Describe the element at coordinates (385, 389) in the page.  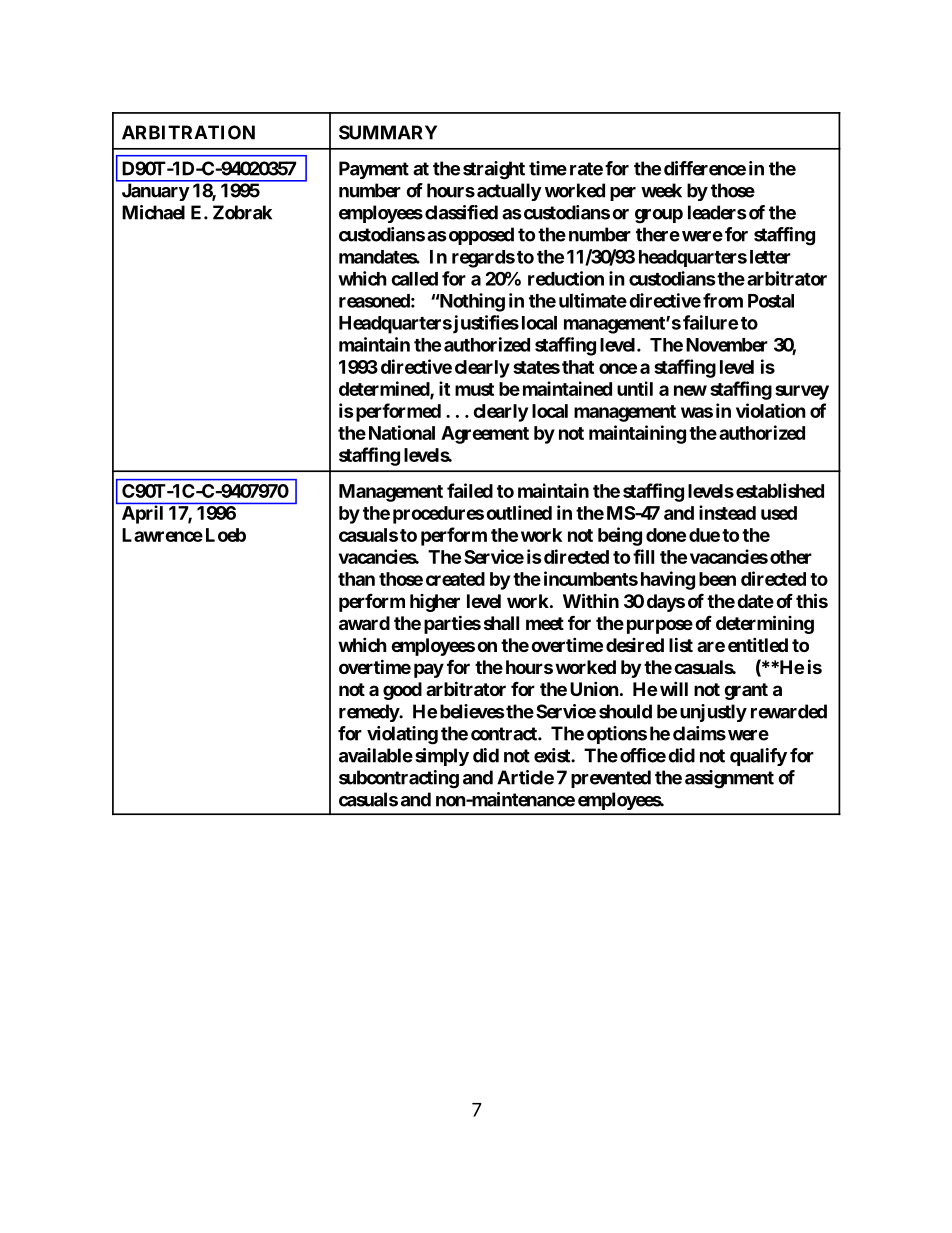
I see `determined` at that location.
